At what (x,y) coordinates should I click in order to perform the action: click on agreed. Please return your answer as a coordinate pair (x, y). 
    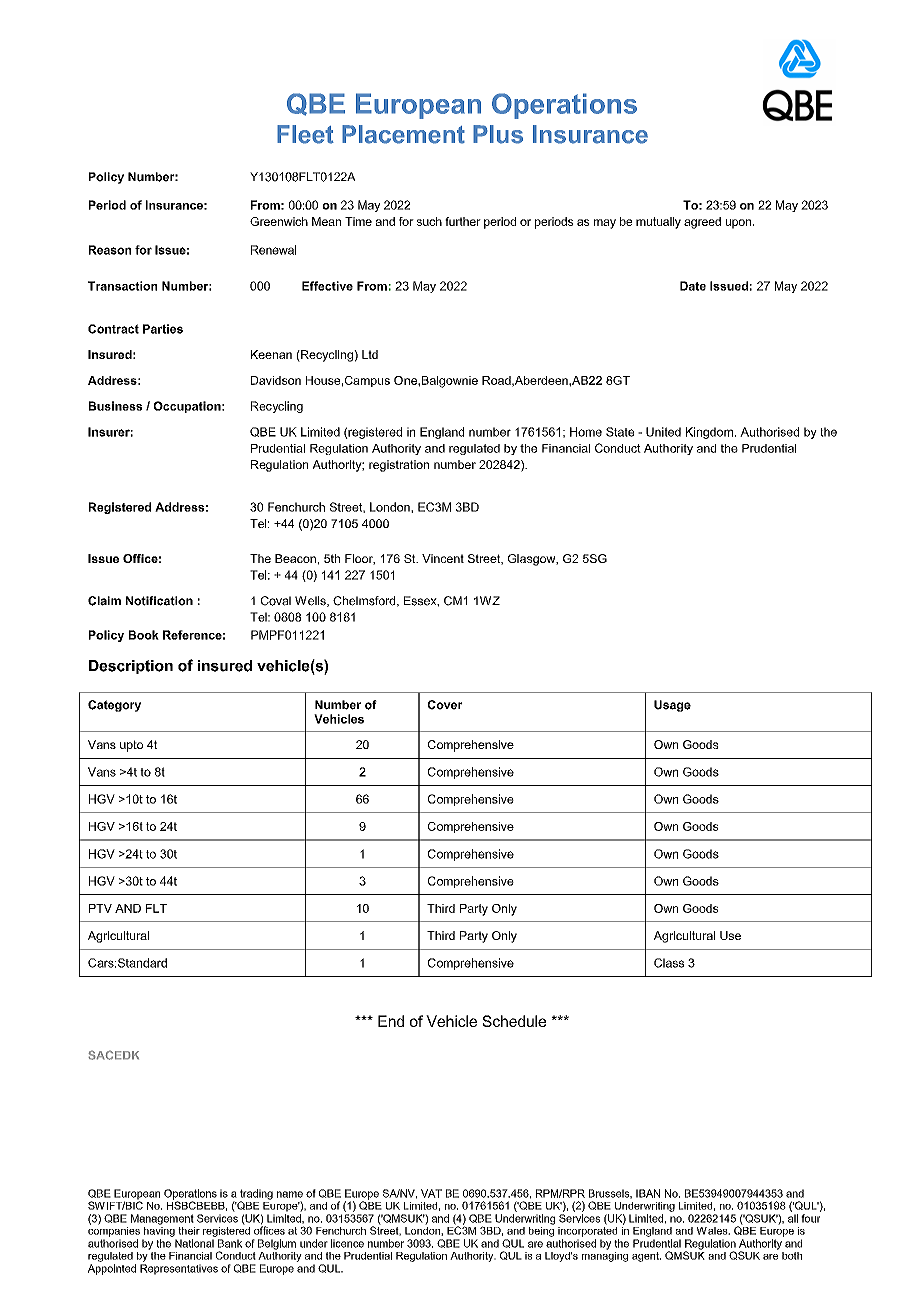
    Looking at the image, I should click on (702, 223).
